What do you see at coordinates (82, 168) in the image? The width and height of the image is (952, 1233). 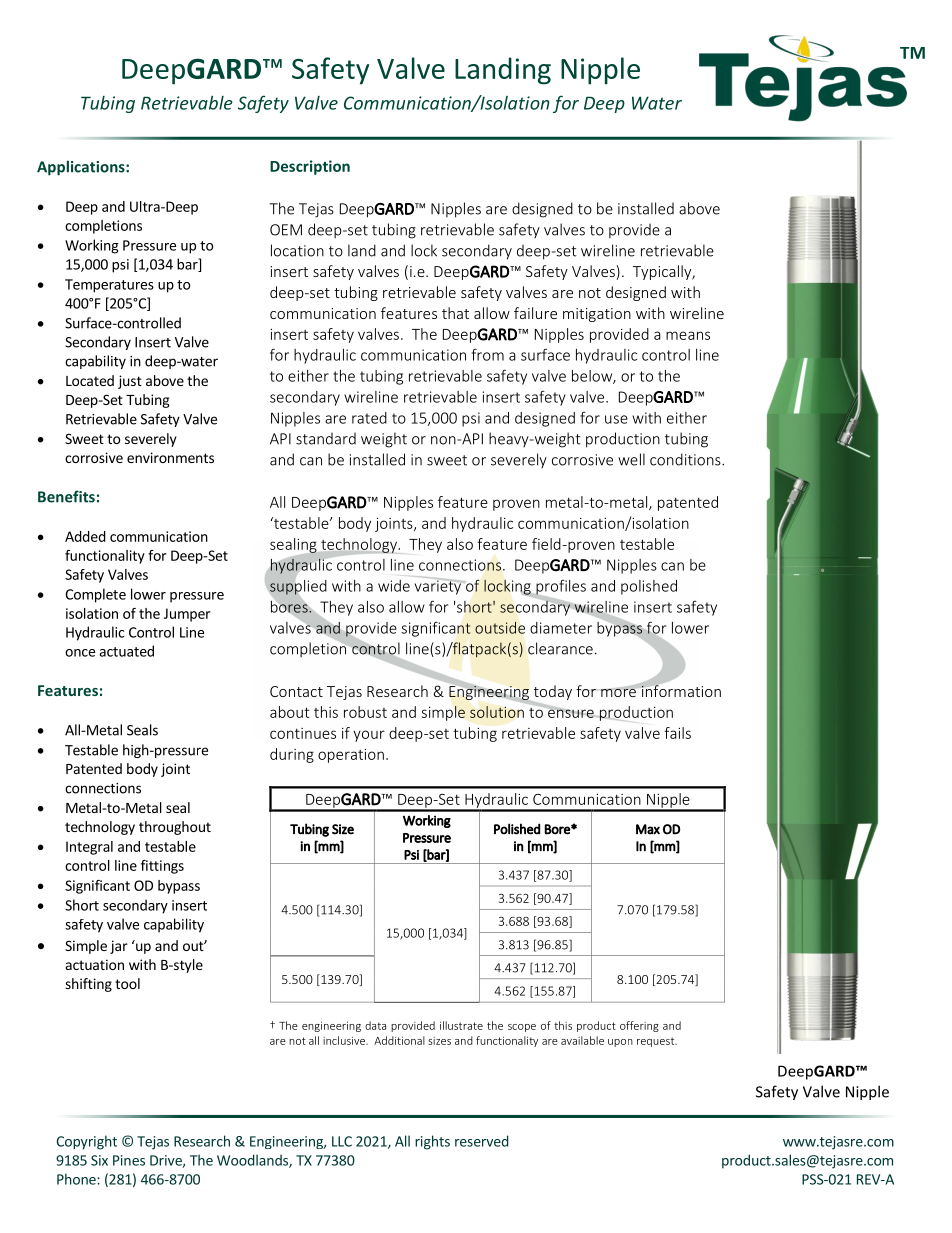 I see `Applications` at bounding box center [82, 168].
